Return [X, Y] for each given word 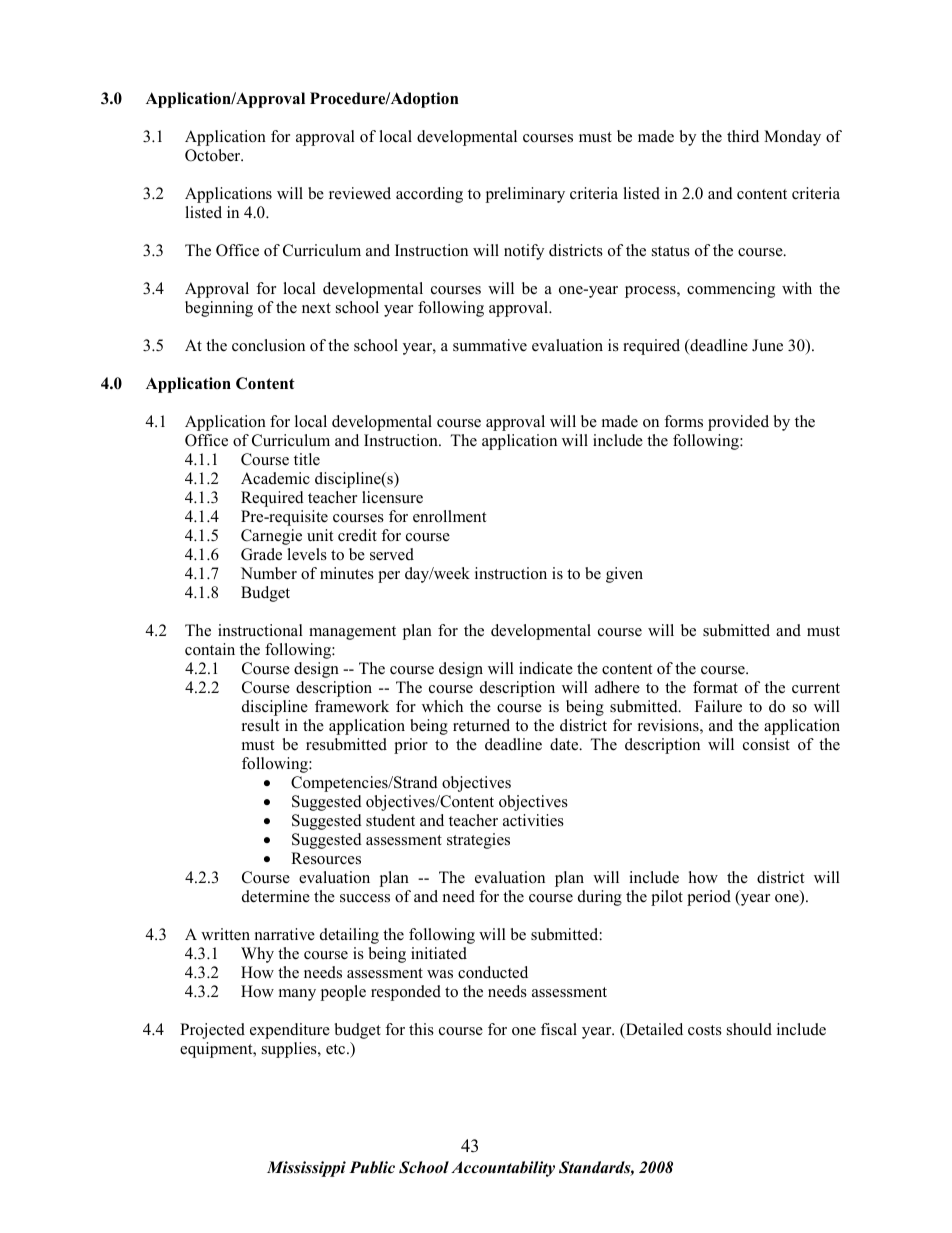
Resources [326, 858]
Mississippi [306, 1169]
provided [738, 423]
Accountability [503, 1169]
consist [766, 744]
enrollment [449, 516]
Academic [275, 478]
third [743, 136]
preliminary [525, 195]
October [214, 155]
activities [533, 820]
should [749, 1029]
